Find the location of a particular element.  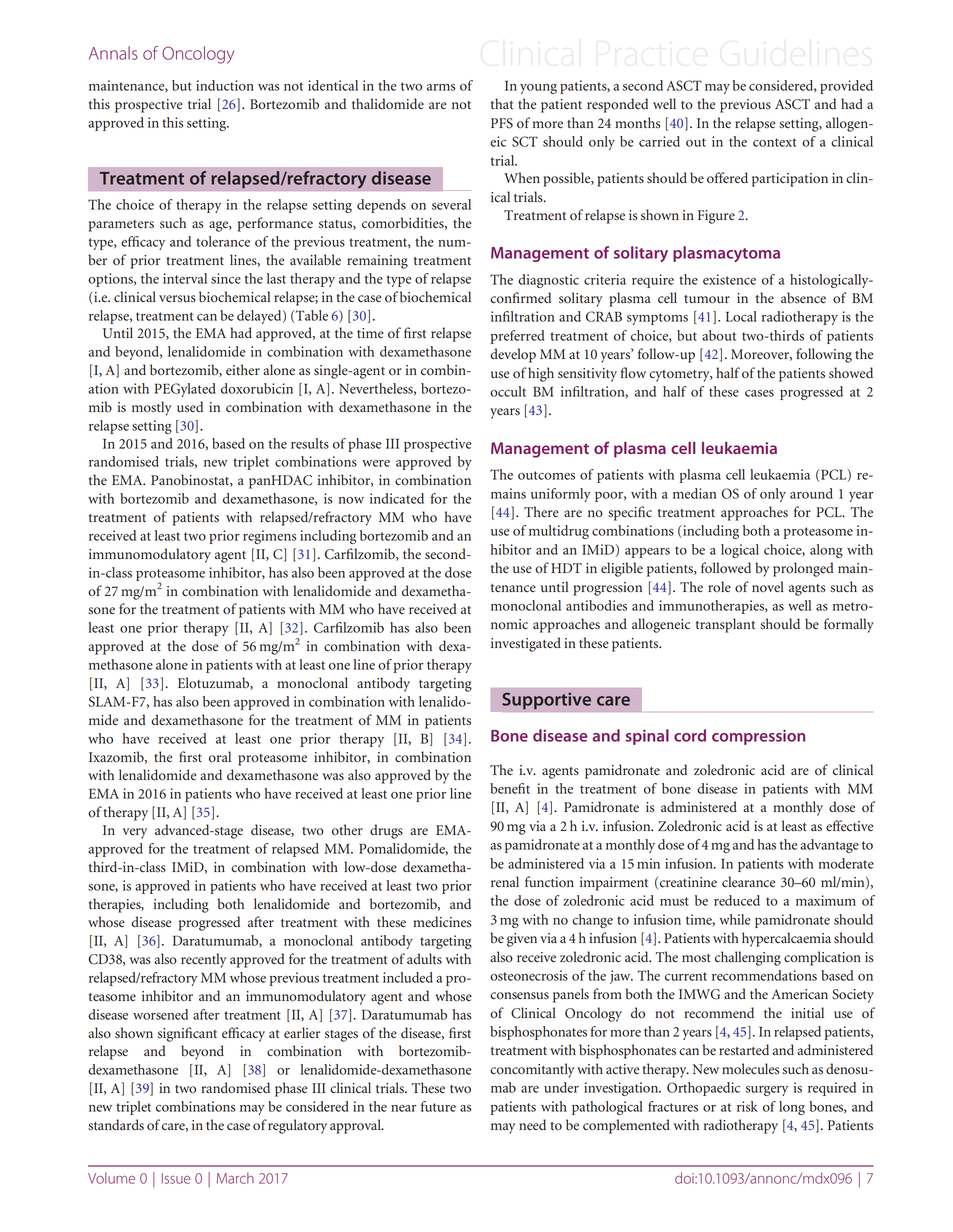

that is located at coordinates (502, 103).
